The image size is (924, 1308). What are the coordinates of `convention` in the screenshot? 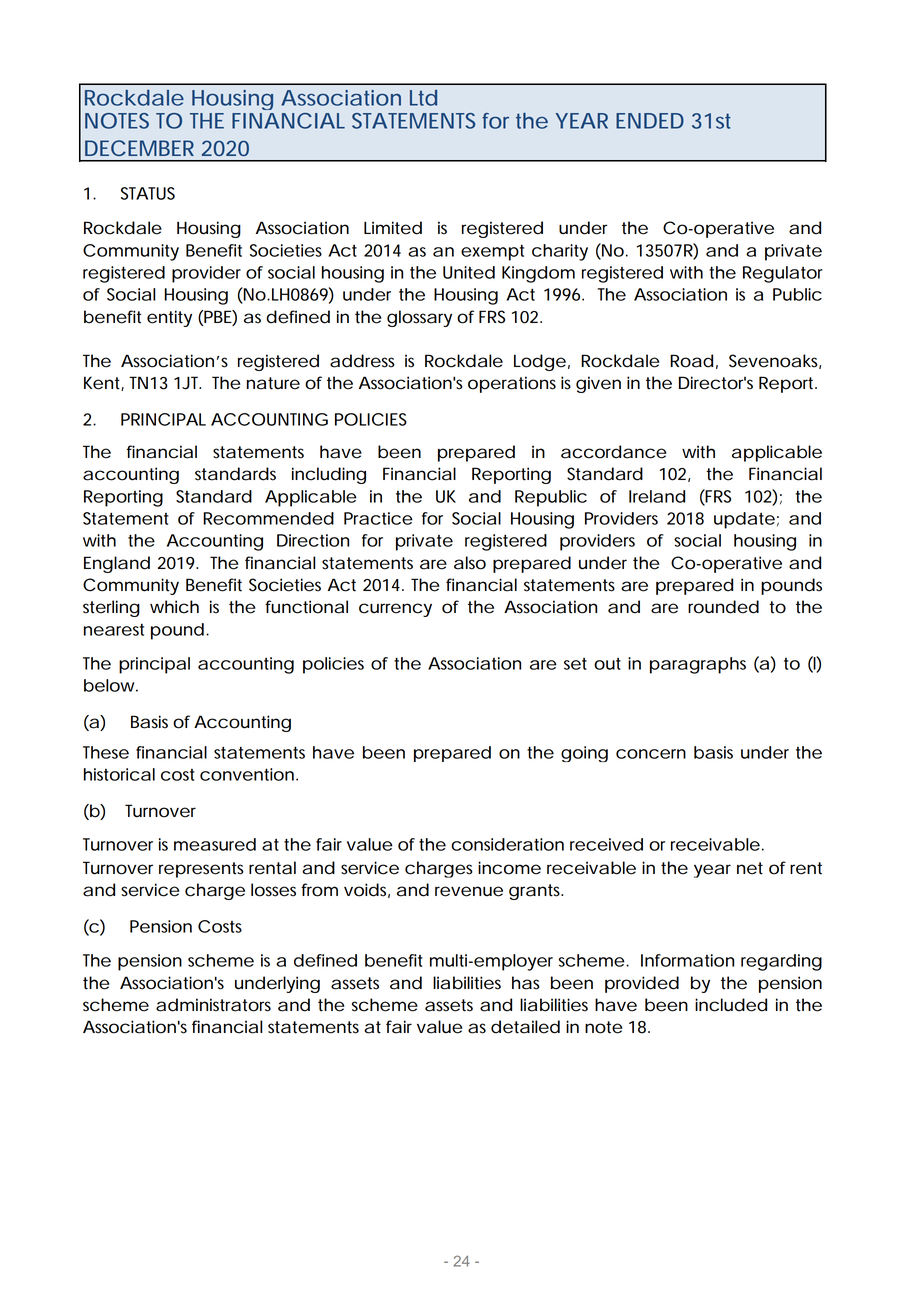 It's located at (247, 774).
